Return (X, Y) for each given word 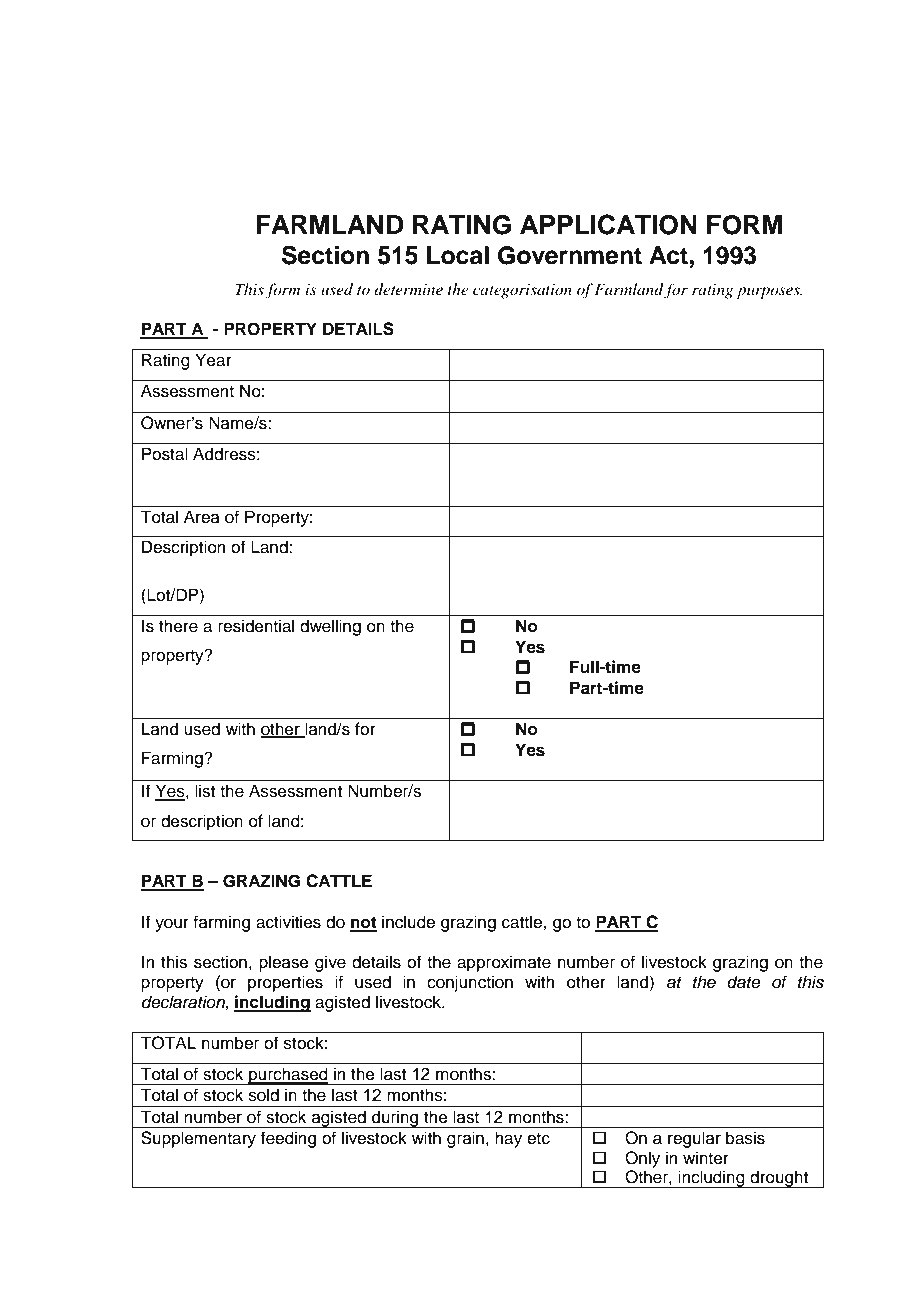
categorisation (522, 291)
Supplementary (198, 1139)
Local (458, 255)
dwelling (330, 627)
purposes (769, 293)
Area (202, 517)
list (205, 791)
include (408, 922)
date (744, 982)
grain (465, 1139)
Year (213, 360)
